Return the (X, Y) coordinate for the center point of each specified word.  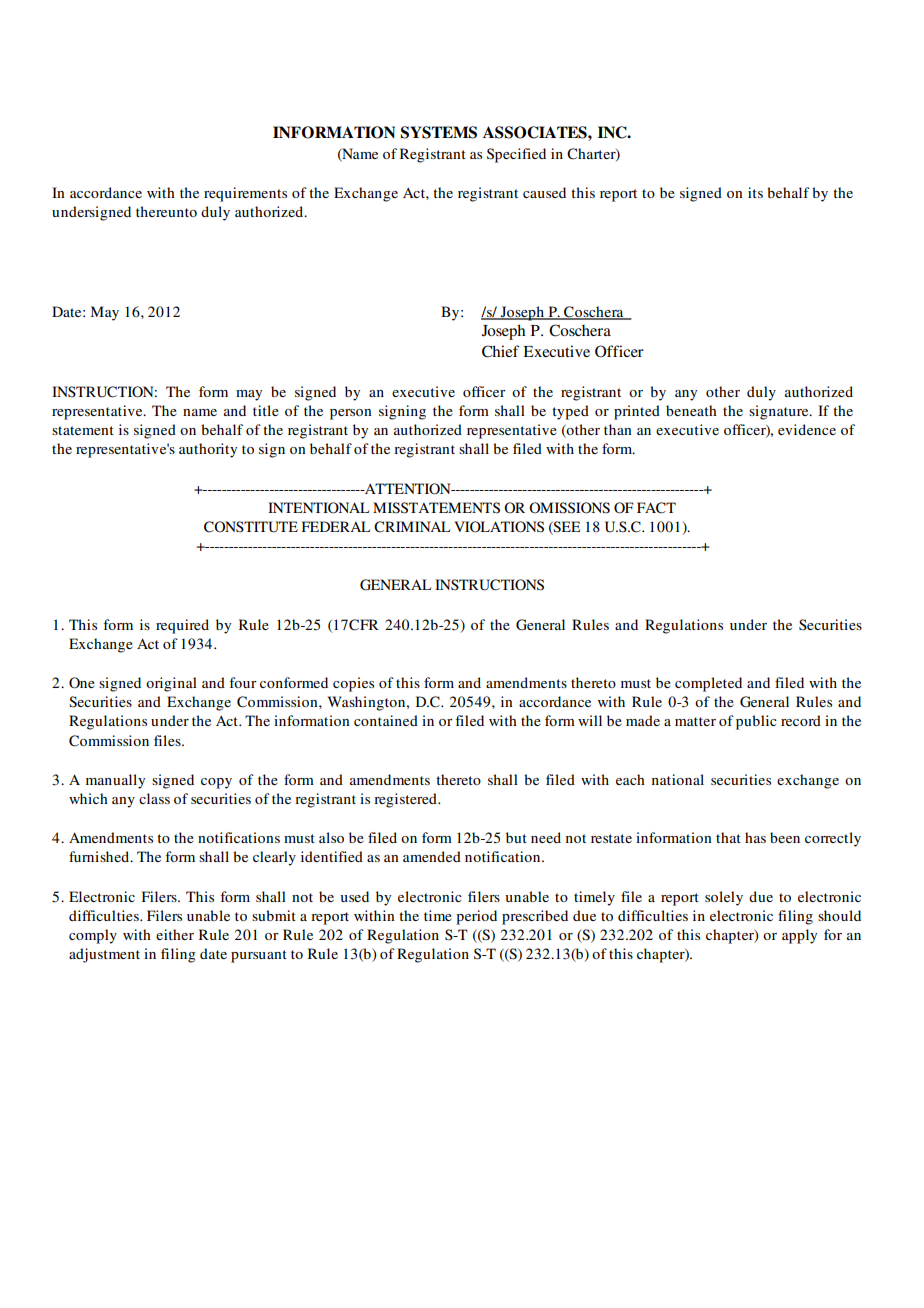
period (476, 917)
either (175, 934)
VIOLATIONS (499, 527)
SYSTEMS (439, 132)
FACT (656, 508)
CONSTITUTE (251, 527)
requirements (245, 194)
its (755, 192)
